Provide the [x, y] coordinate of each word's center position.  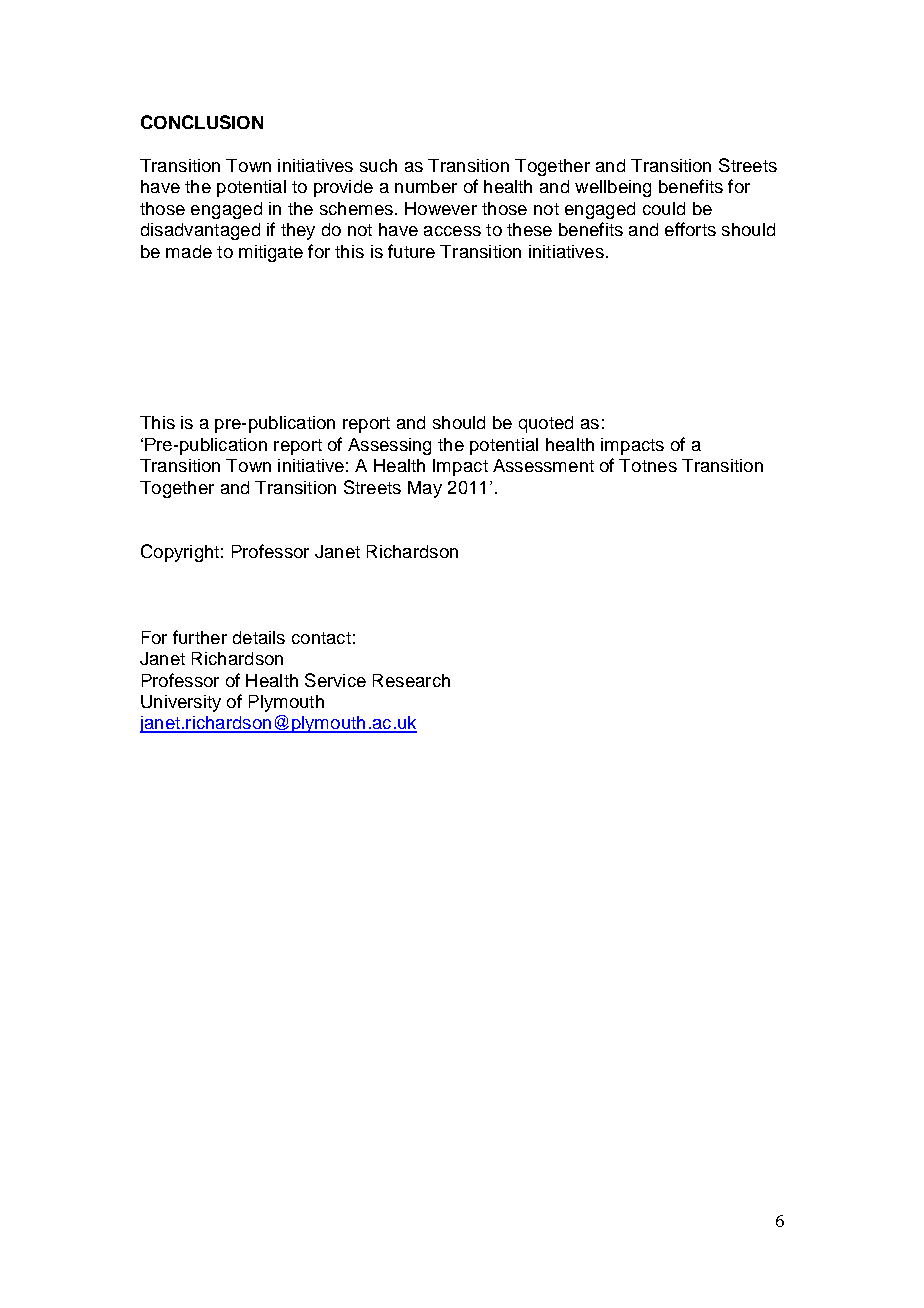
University [181, 703]
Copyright [180, 553]
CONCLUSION [202, 122]
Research [411, 680]
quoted [546, 424]
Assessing [389, 446]
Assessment [543, 465]
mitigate [271, 253]
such [378, 165]
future [411, 251]
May [425, 489]
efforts [690, 229]
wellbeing [613, 188]
